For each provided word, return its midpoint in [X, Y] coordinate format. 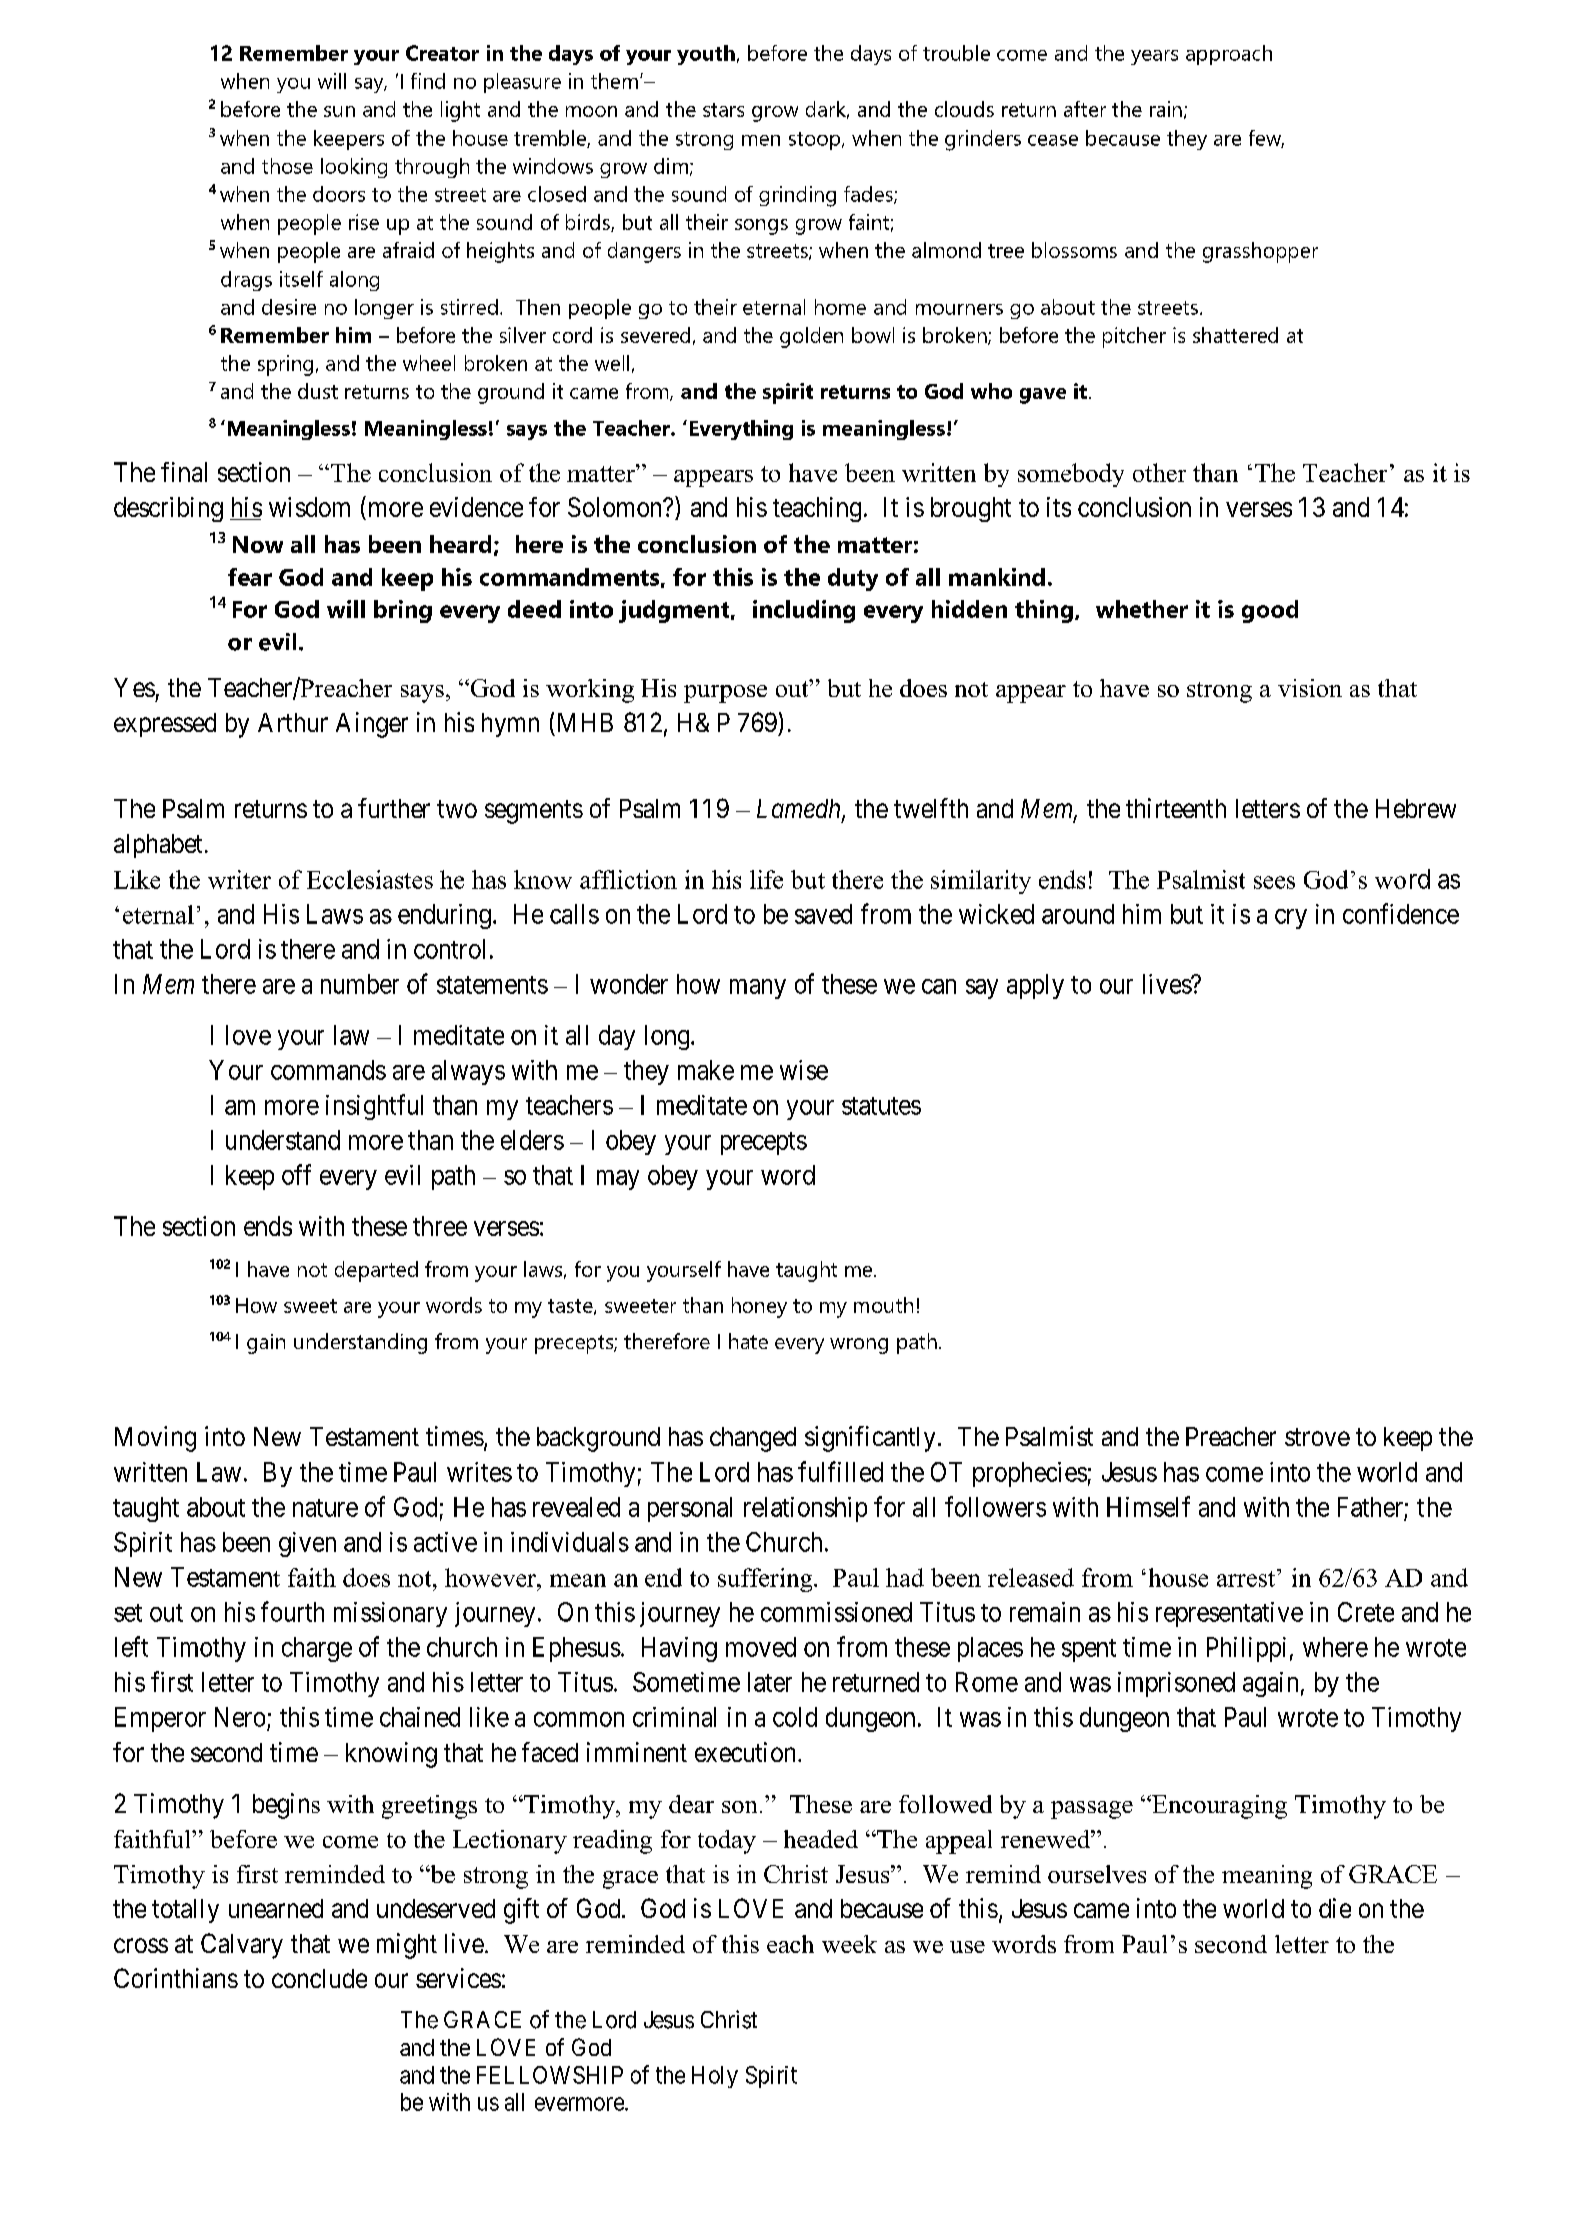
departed [376, 1271]
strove [1317, 1437]
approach [1229, 55]
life [766, 879]
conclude [319, 1978]
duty [853, 579]
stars [723, 110]
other [1159, 472]
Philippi [1246, 1649]
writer [239, 879]
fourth [292, 1611]
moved [761, 1647]
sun [339, 111]
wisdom [309, 507]
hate [748, 1341]
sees [1274, 882]
